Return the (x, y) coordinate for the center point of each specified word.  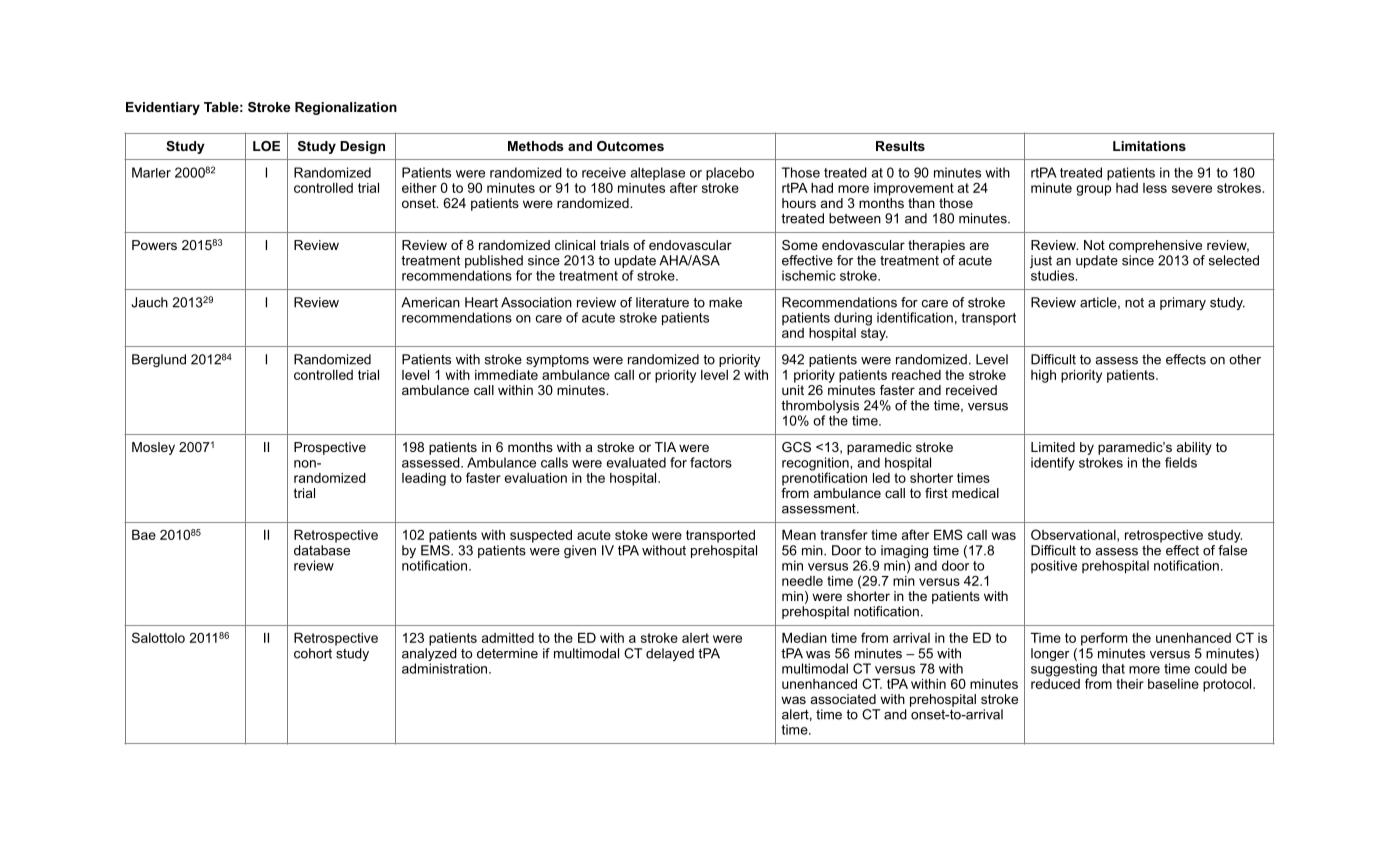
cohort (313, 653)
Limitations (1149, 146)
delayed (670, 654)
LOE (266, 146)
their (1130, 684)
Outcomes (630, 146)
